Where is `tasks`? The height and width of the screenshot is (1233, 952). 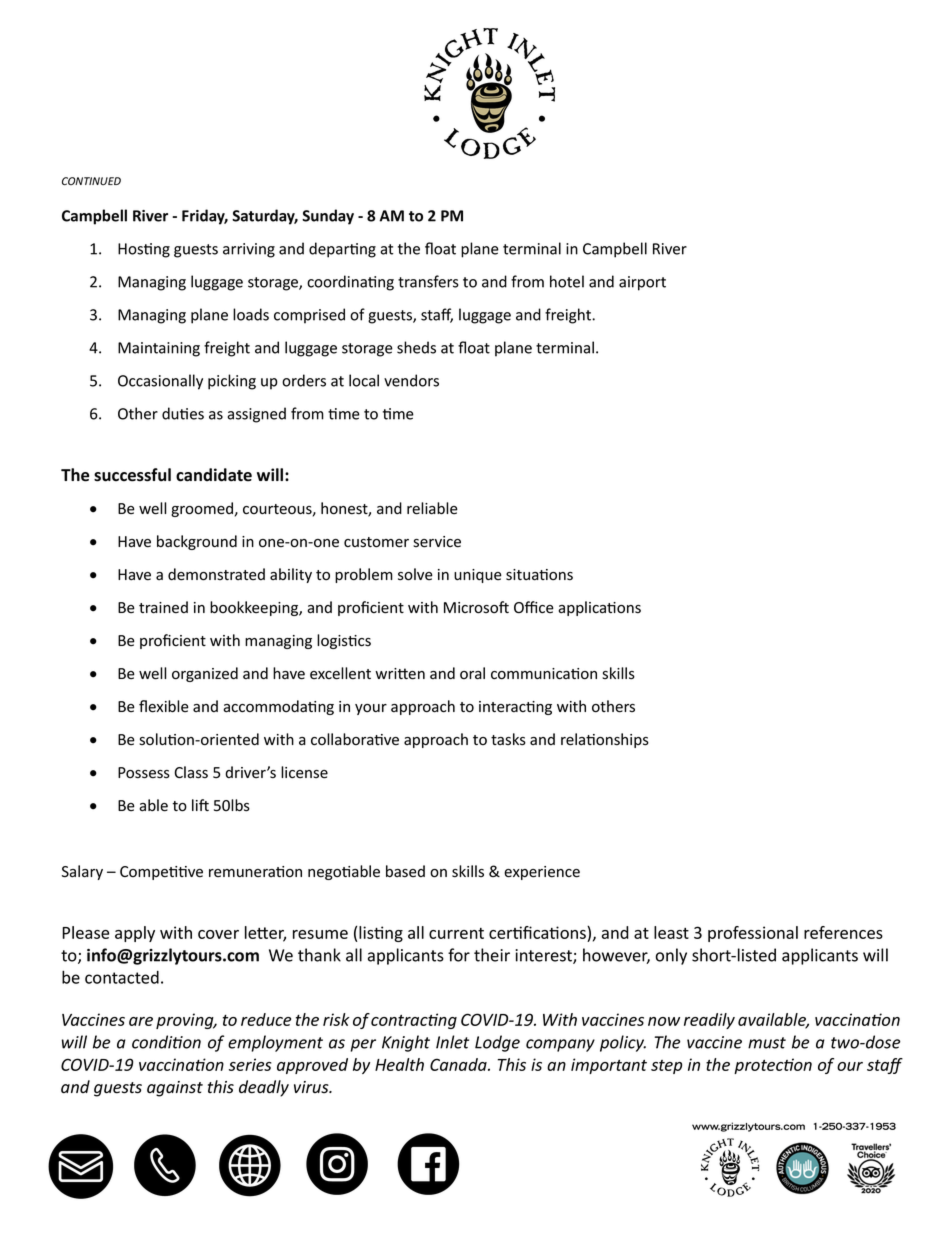 tasks is located at coordinates (508, 739).
